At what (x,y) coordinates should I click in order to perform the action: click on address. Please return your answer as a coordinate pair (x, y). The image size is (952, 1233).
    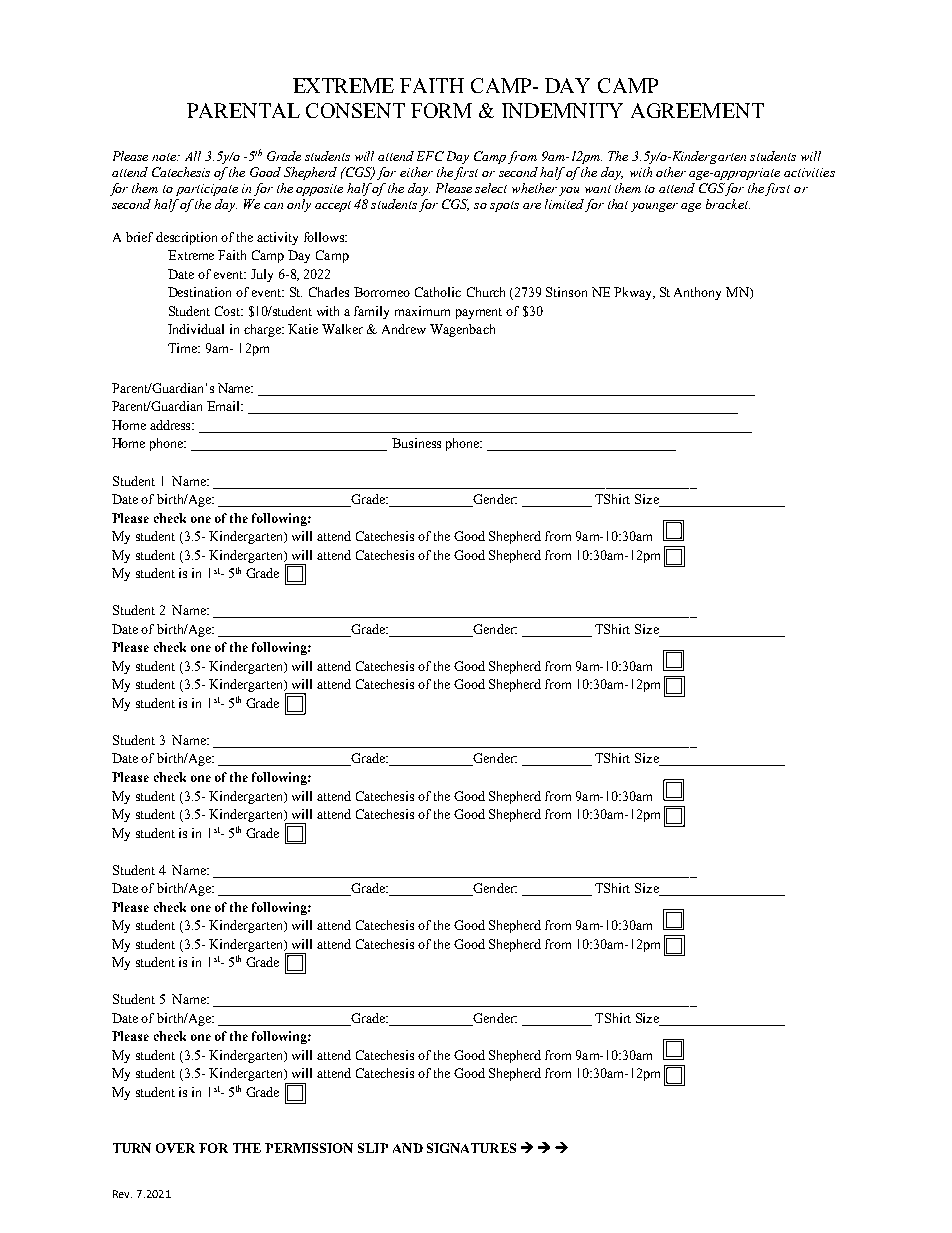
    Looking at the image, I should click on (172, 425).
